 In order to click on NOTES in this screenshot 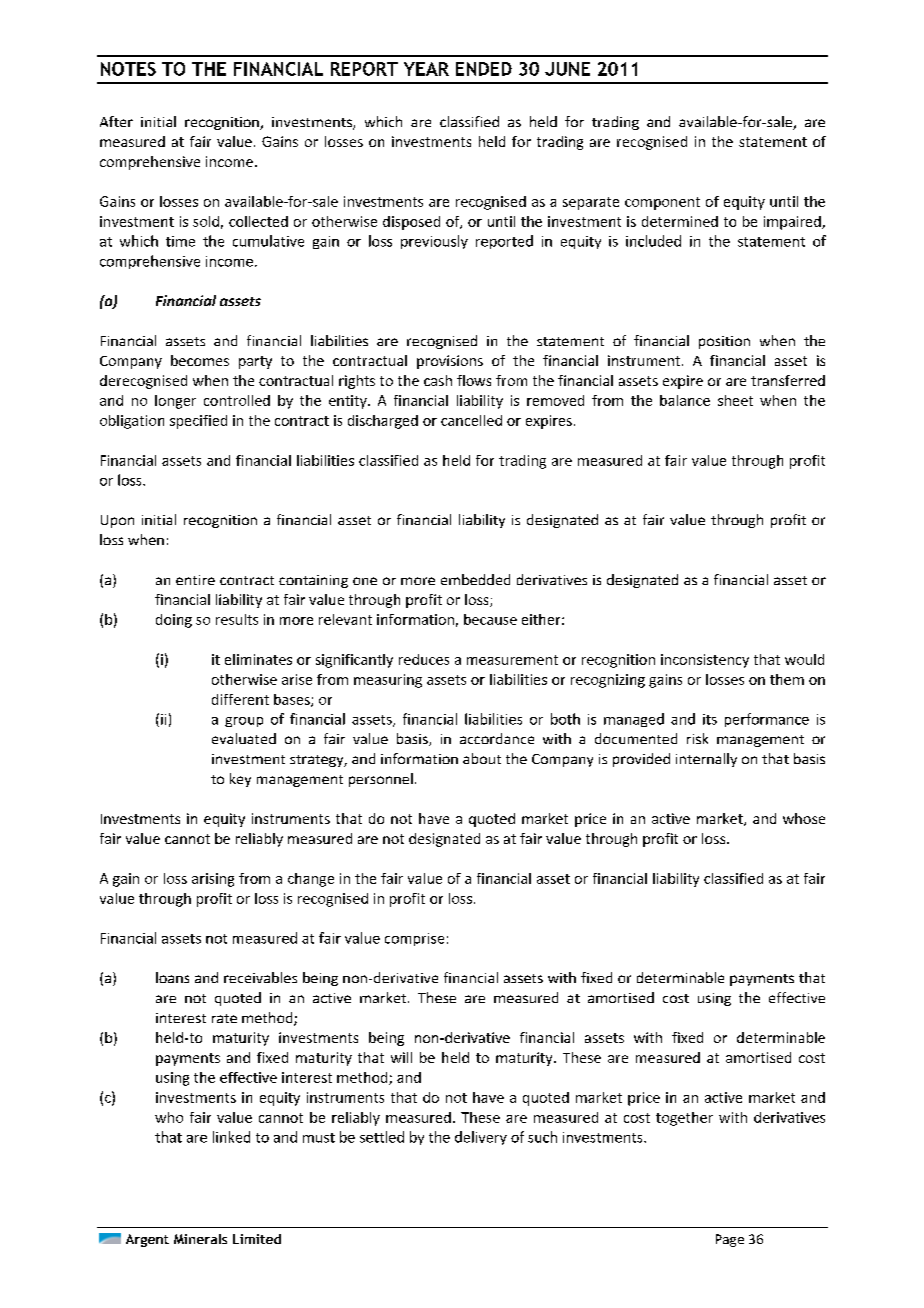, I will do `click(128, 69)`.
